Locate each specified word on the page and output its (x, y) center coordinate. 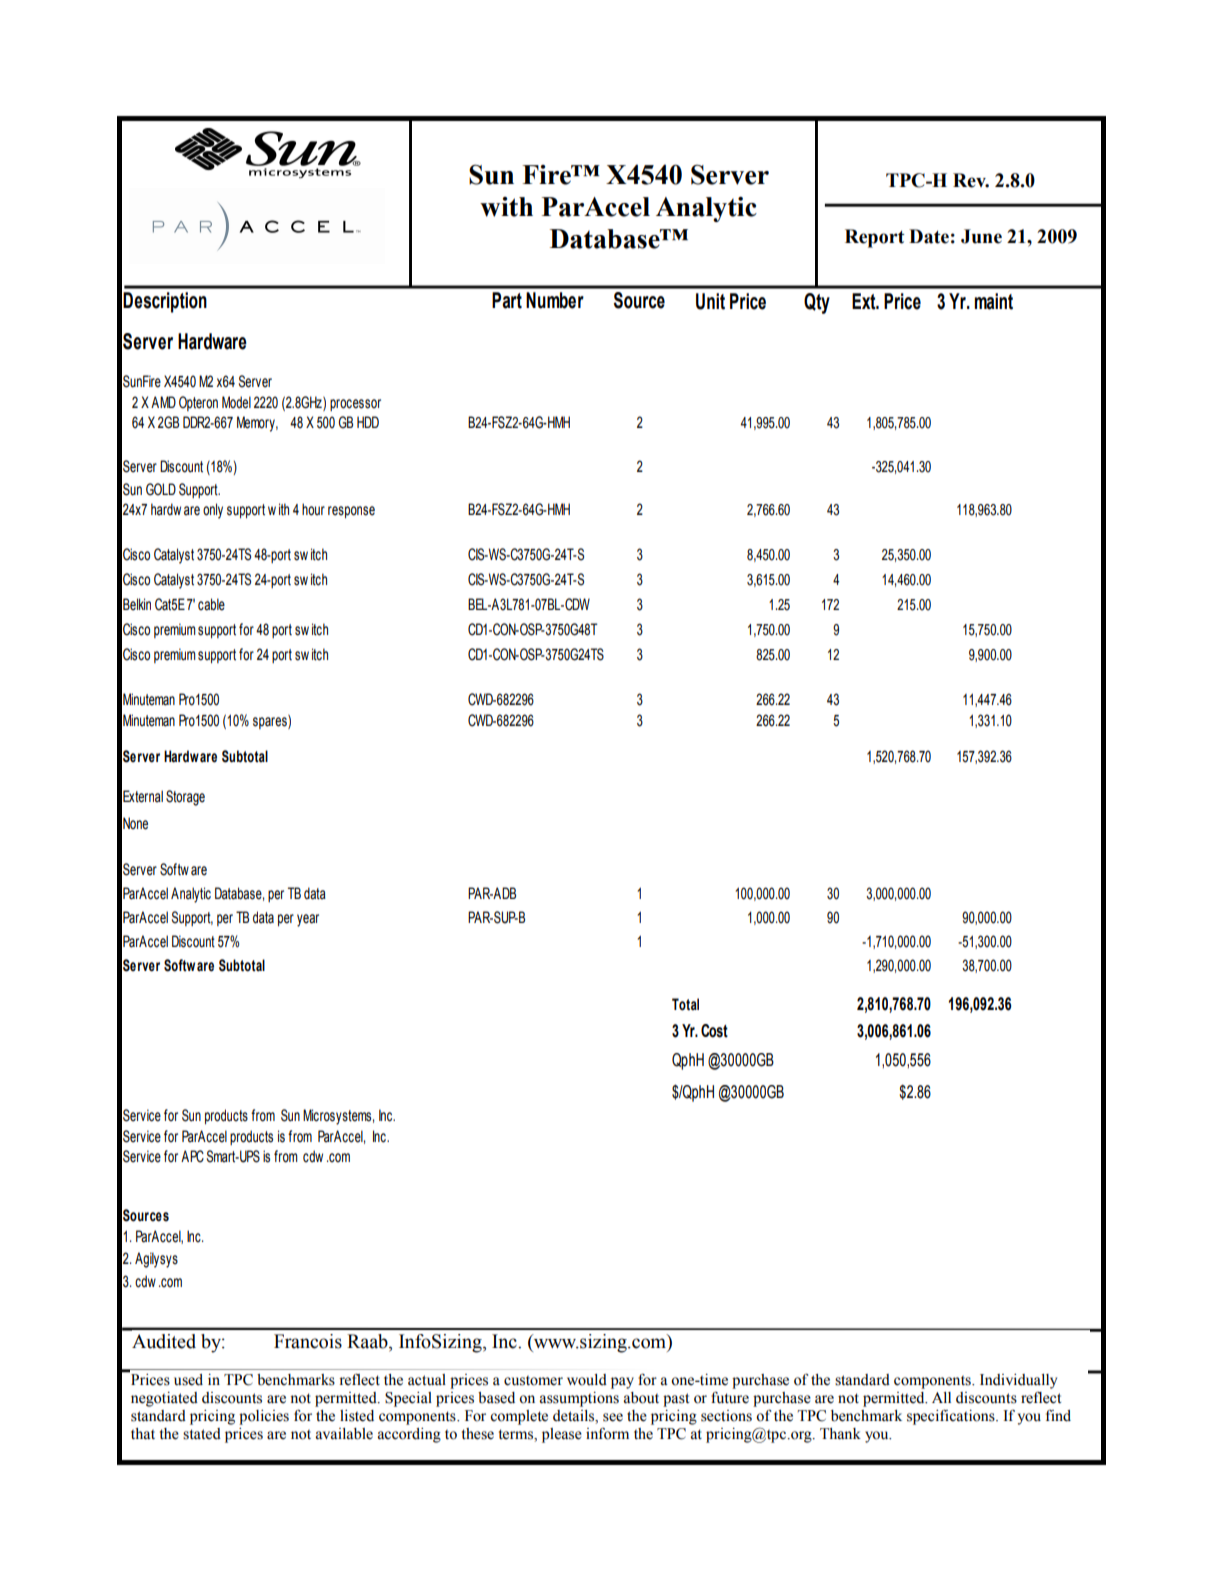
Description (165, 302)
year (308, 920)
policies (264, 1417)
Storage (185, 798)
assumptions (579, 1399)
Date (929, 236)
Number (555, 300)
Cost (714, 1031)
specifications (952, 1417)
